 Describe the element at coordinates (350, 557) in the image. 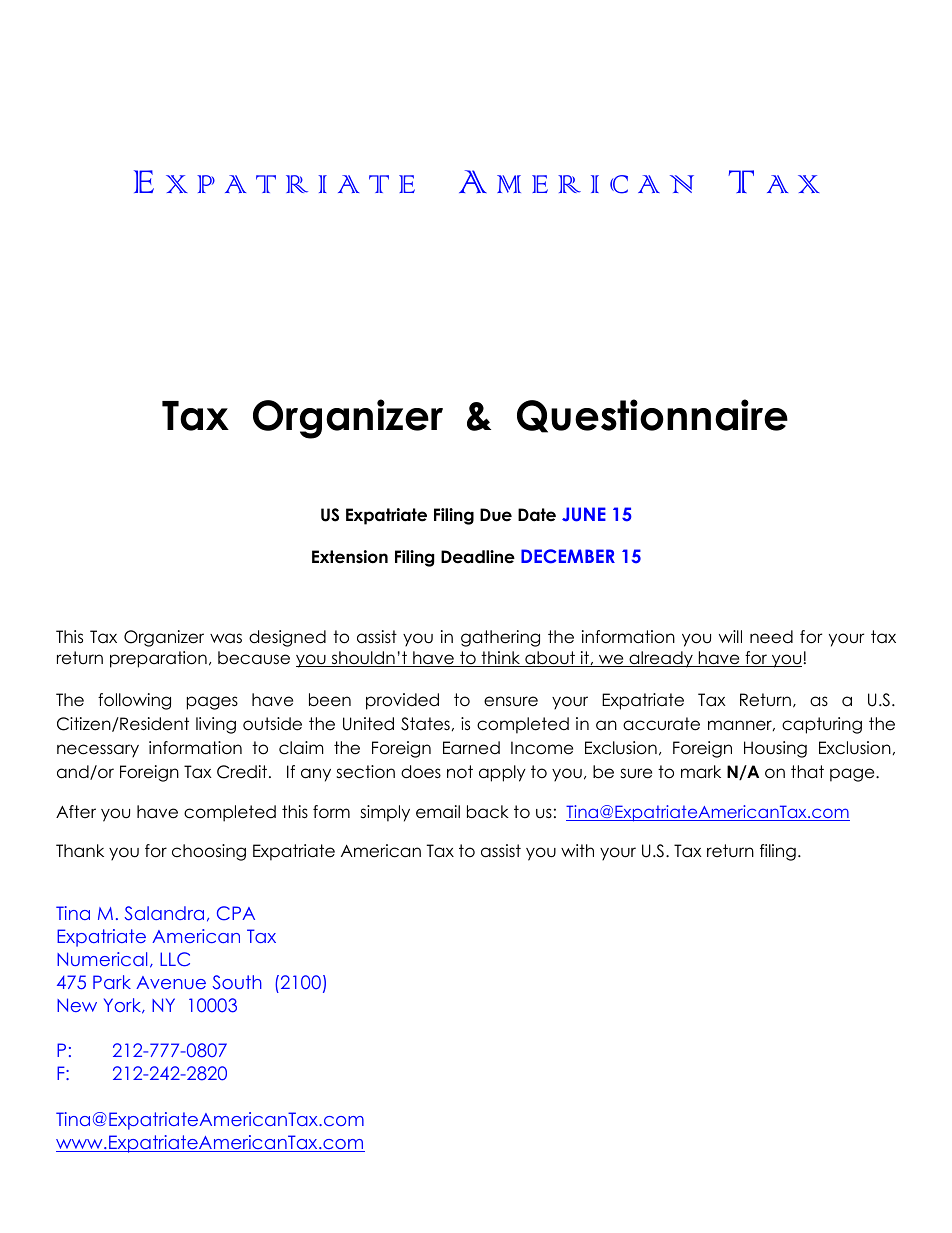

I see `Extension` at that location.
